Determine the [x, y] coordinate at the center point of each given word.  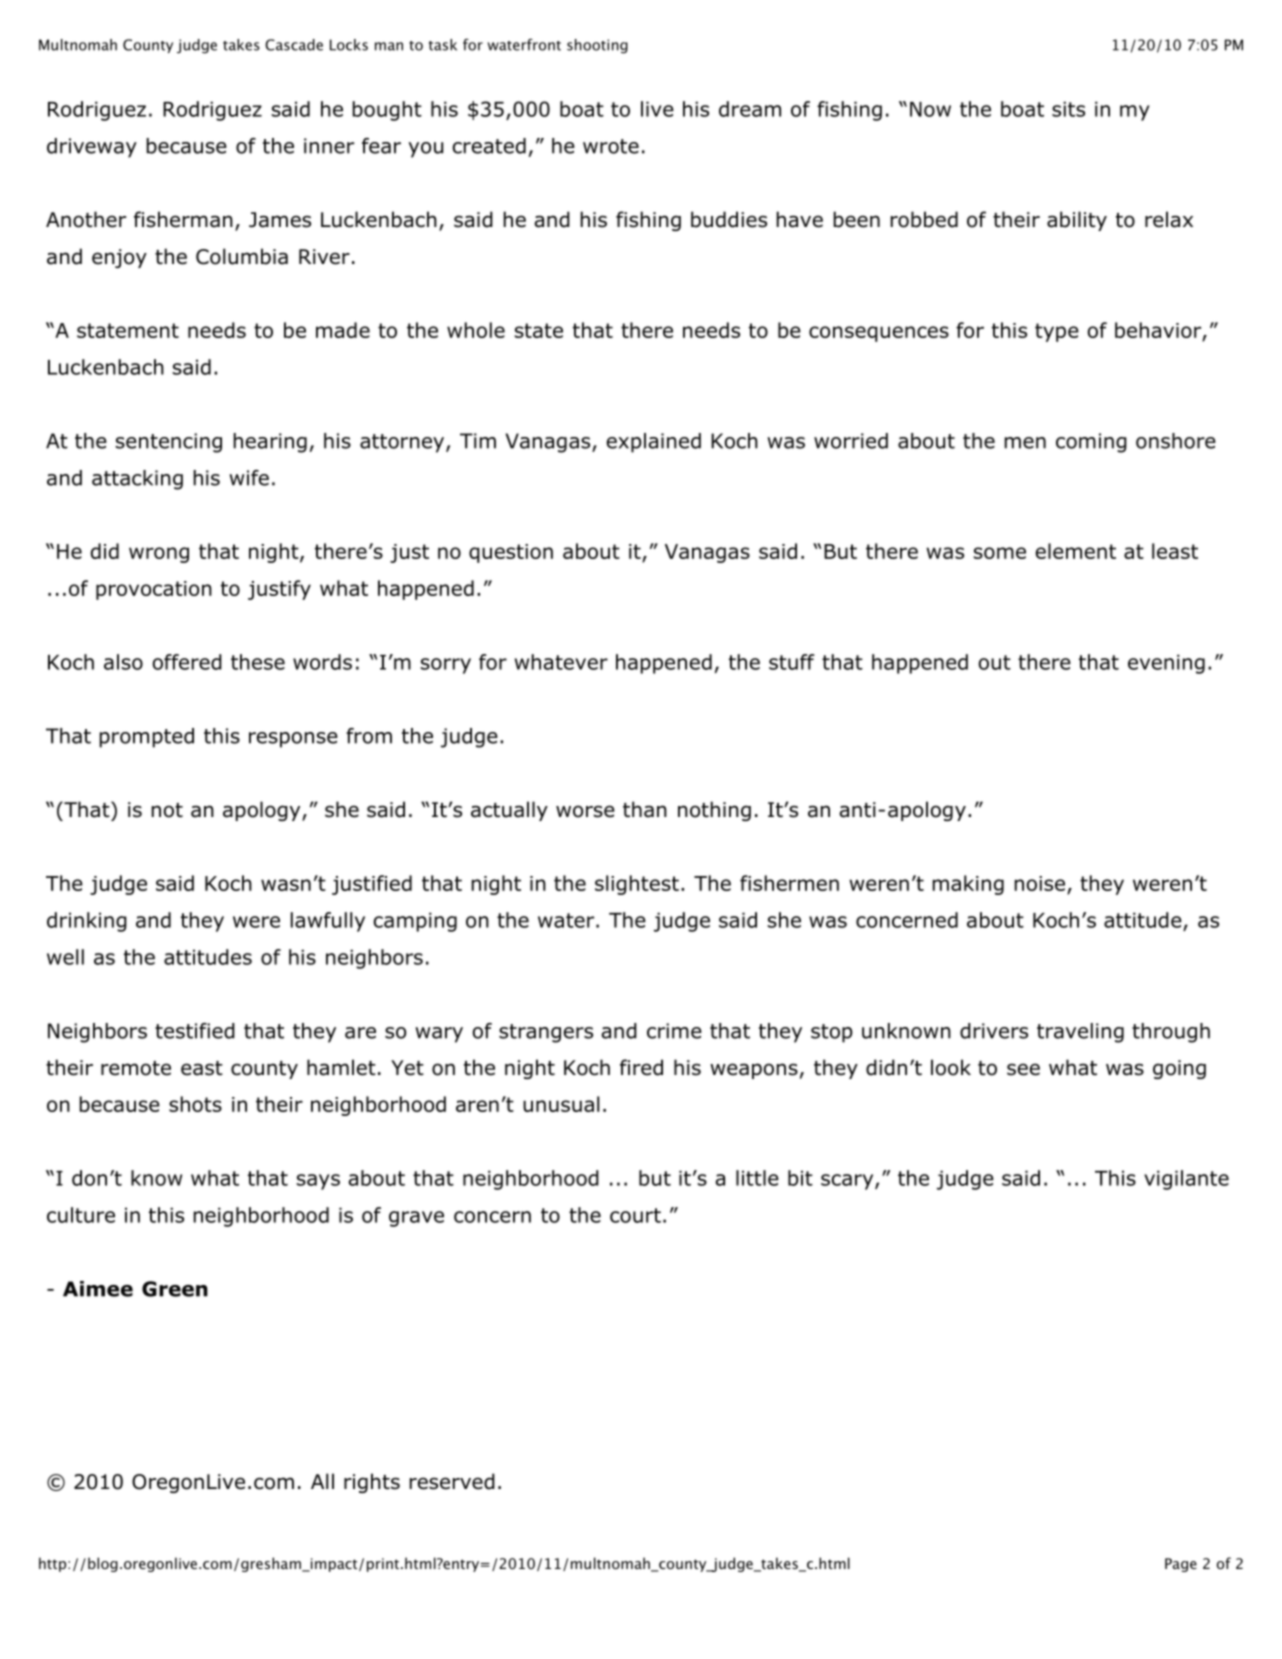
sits [1068, 109]
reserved [452, 1481]
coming [1091, 443]
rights [372, 1483]
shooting [597, 46]
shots [195, 1104]
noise [1040, 883]
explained [654, 443]
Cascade [294, 45]
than [645, 809]
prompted [147, 738]
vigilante [1186, 1180]
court [635, 1215]
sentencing [169, 443]
